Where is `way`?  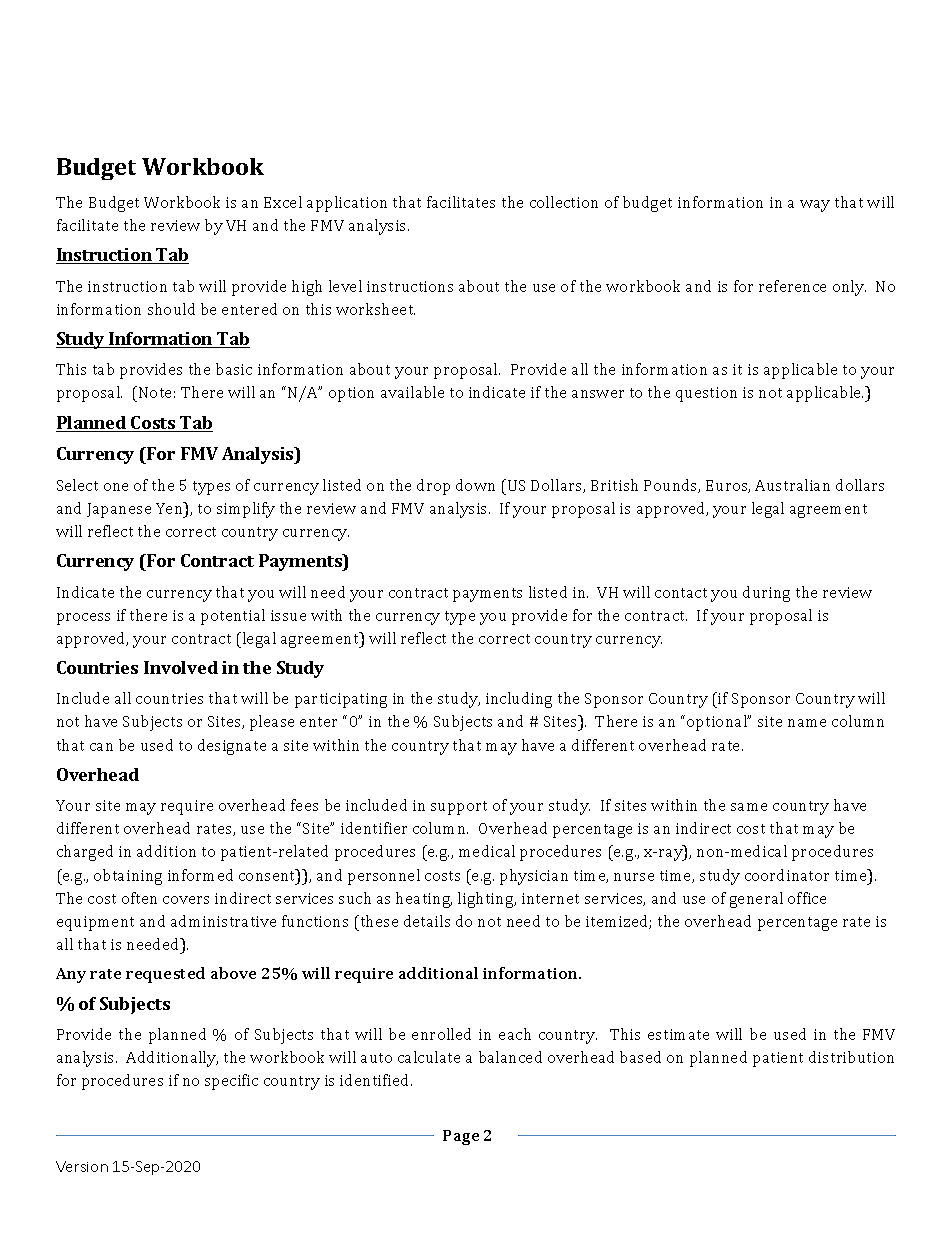
way is located at coordinates (815, 206).
